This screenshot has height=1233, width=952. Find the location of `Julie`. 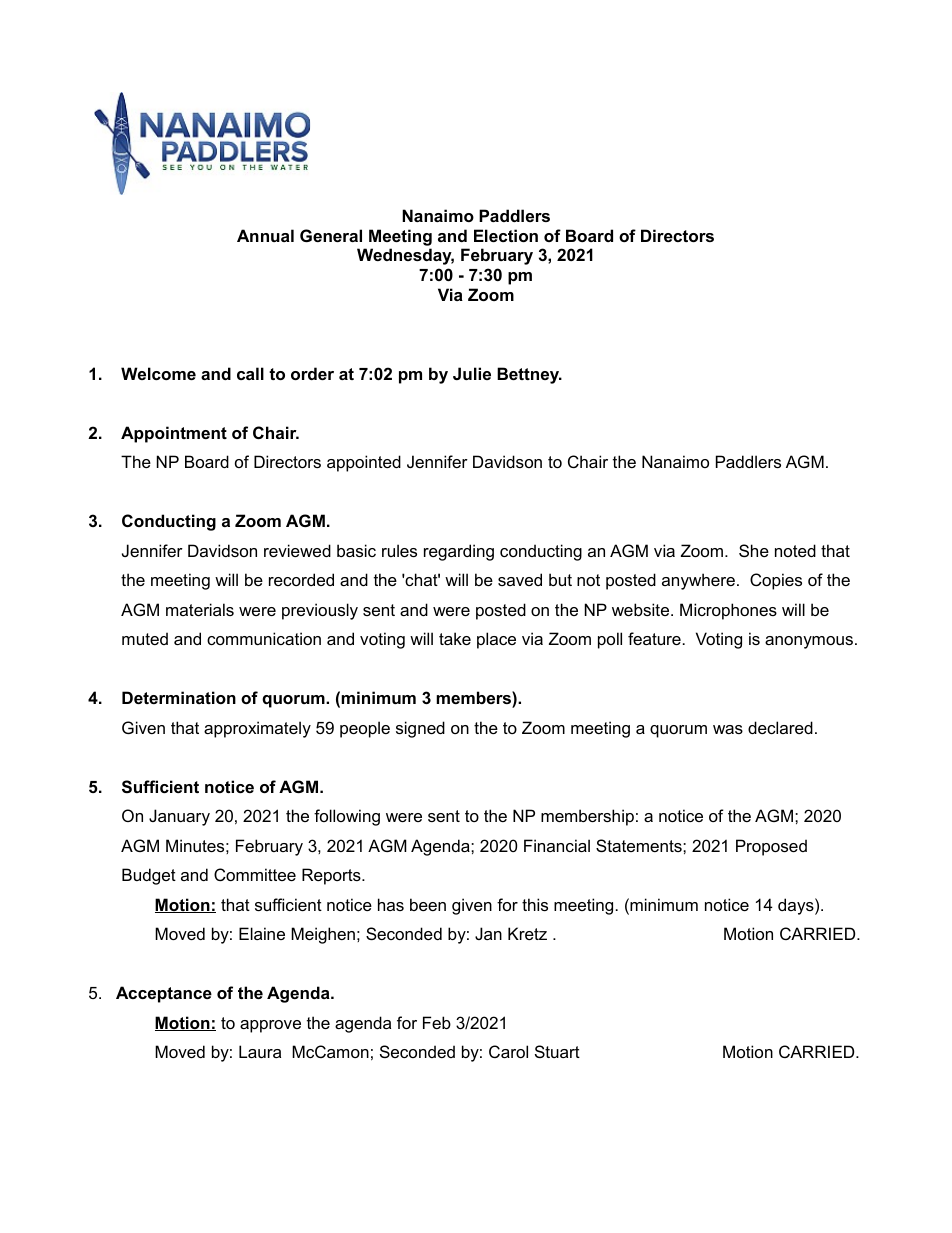

Julie is located at coordinates (472, 373).
